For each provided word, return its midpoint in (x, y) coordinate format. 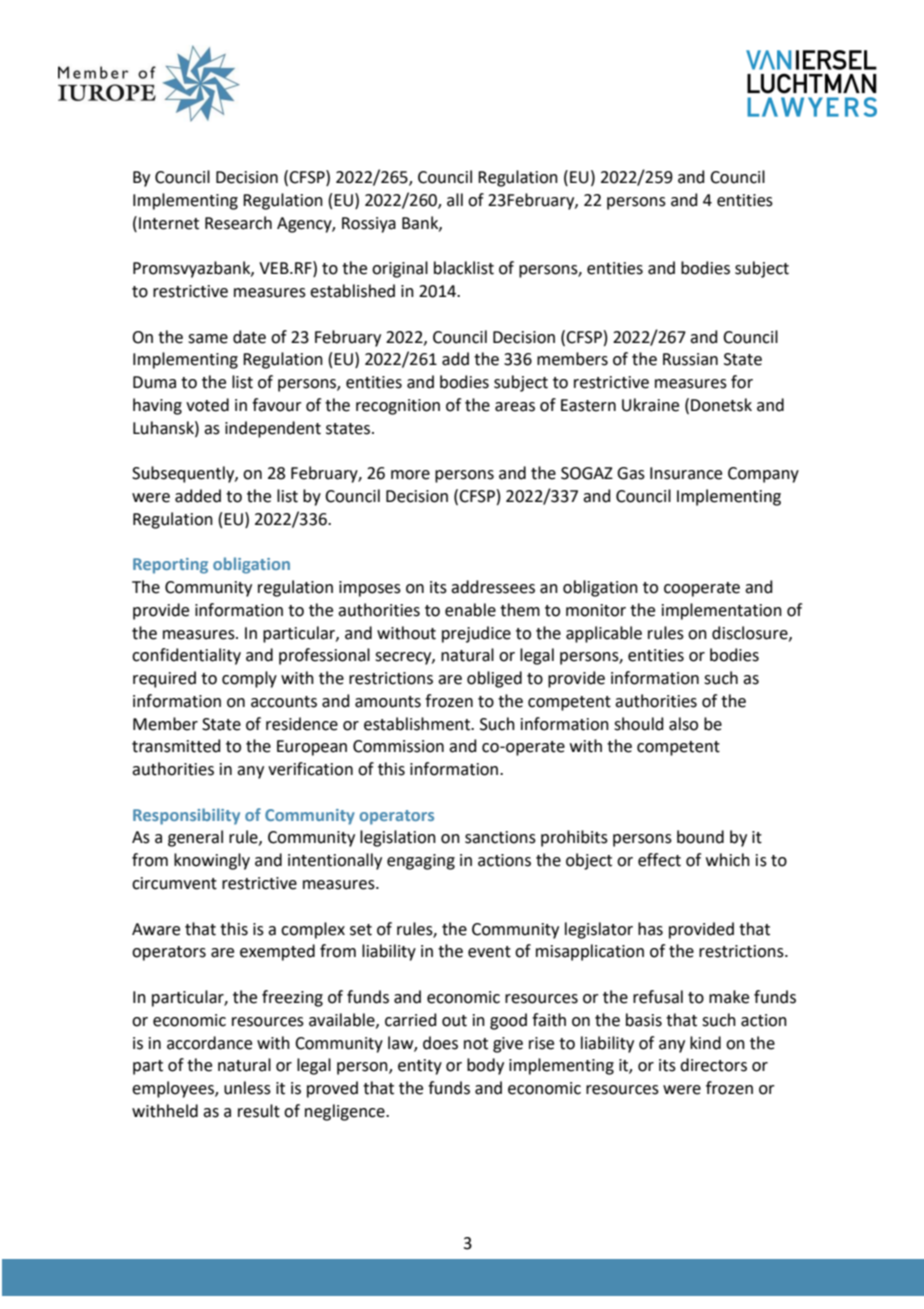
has (650, 929)
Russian (690, 359)
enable (470, 610)
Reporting (170, 566)
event (489, 952)
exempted (277, 952)
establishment (418, 724)
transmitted (176, 746)
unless (247, 1088)
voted (207, 405)
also (683, 724)
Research (238, 223)
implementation (722, 611)
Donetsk (721, 405)
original (400, 269)
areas (515, 407)
